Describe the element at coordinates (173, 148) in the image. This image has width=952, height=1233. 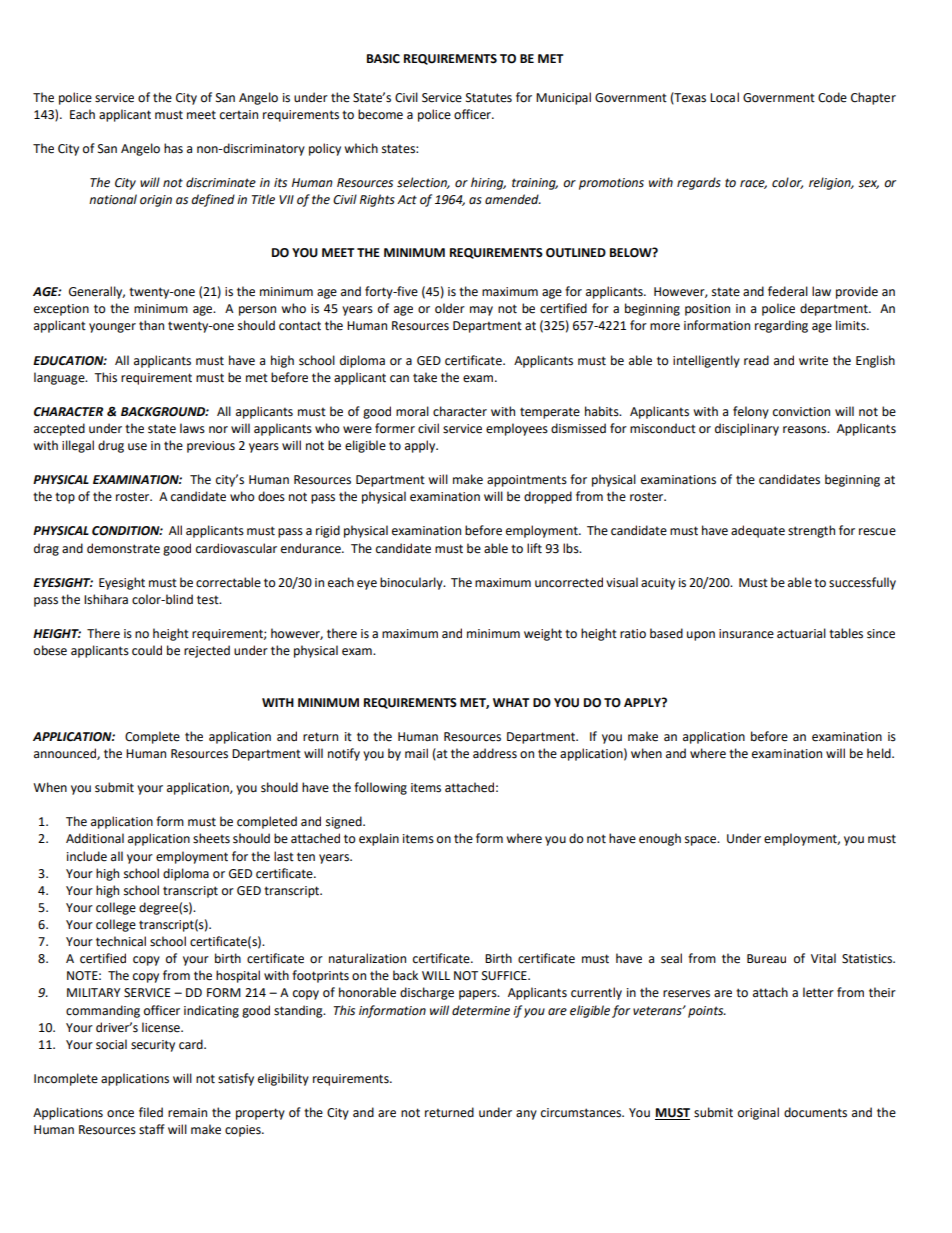
I see `has` at that location.
